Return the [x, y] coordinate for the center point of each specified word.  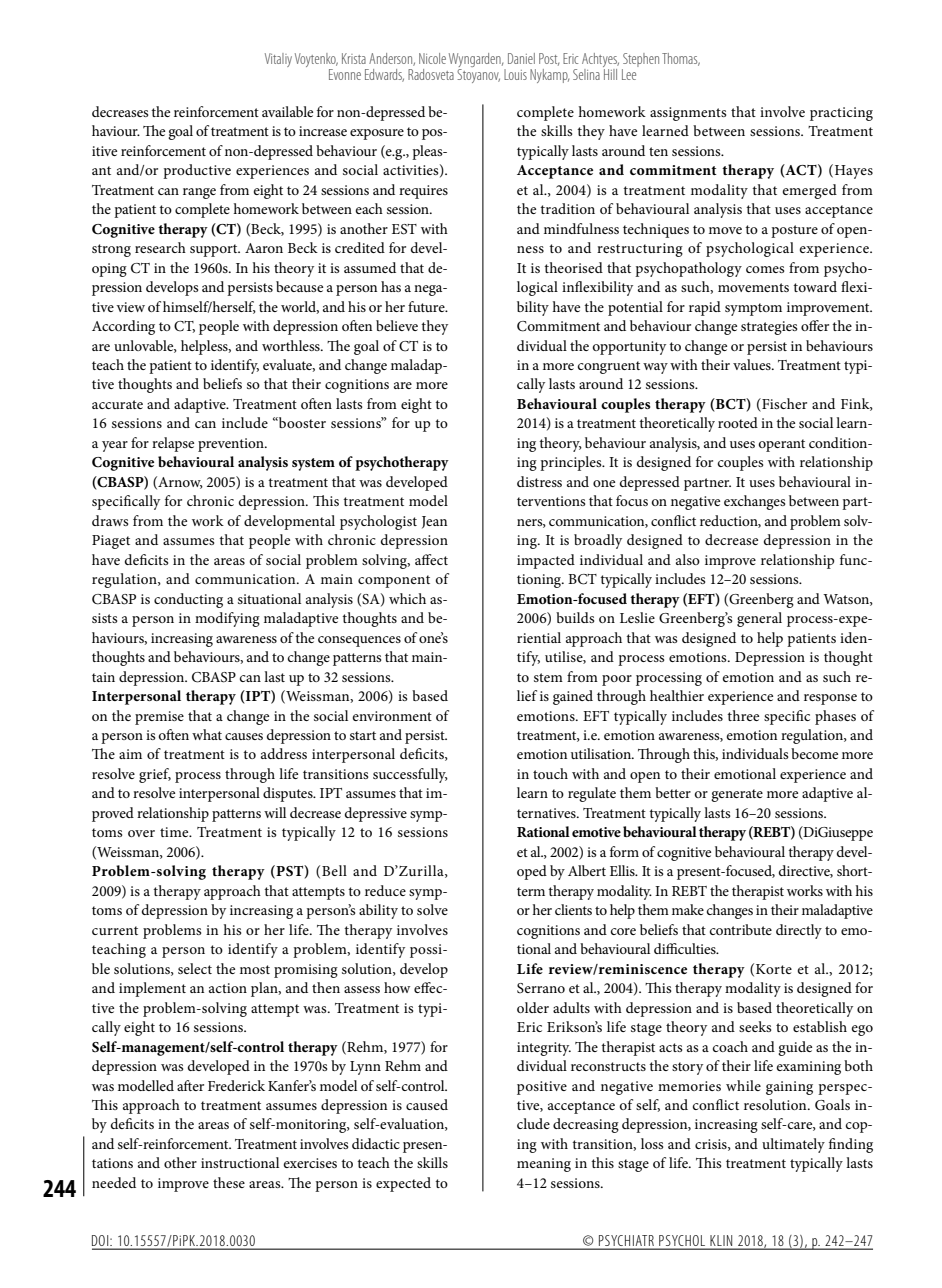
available [287, 111]
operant [781, 445]
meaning [544, 1165]
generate [737, 795]
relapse [173, 444]
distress [539, 481]
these [229, 1182]
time [175, 832]
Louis [515, 74]
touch [550, 773]
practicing [841, 114]
